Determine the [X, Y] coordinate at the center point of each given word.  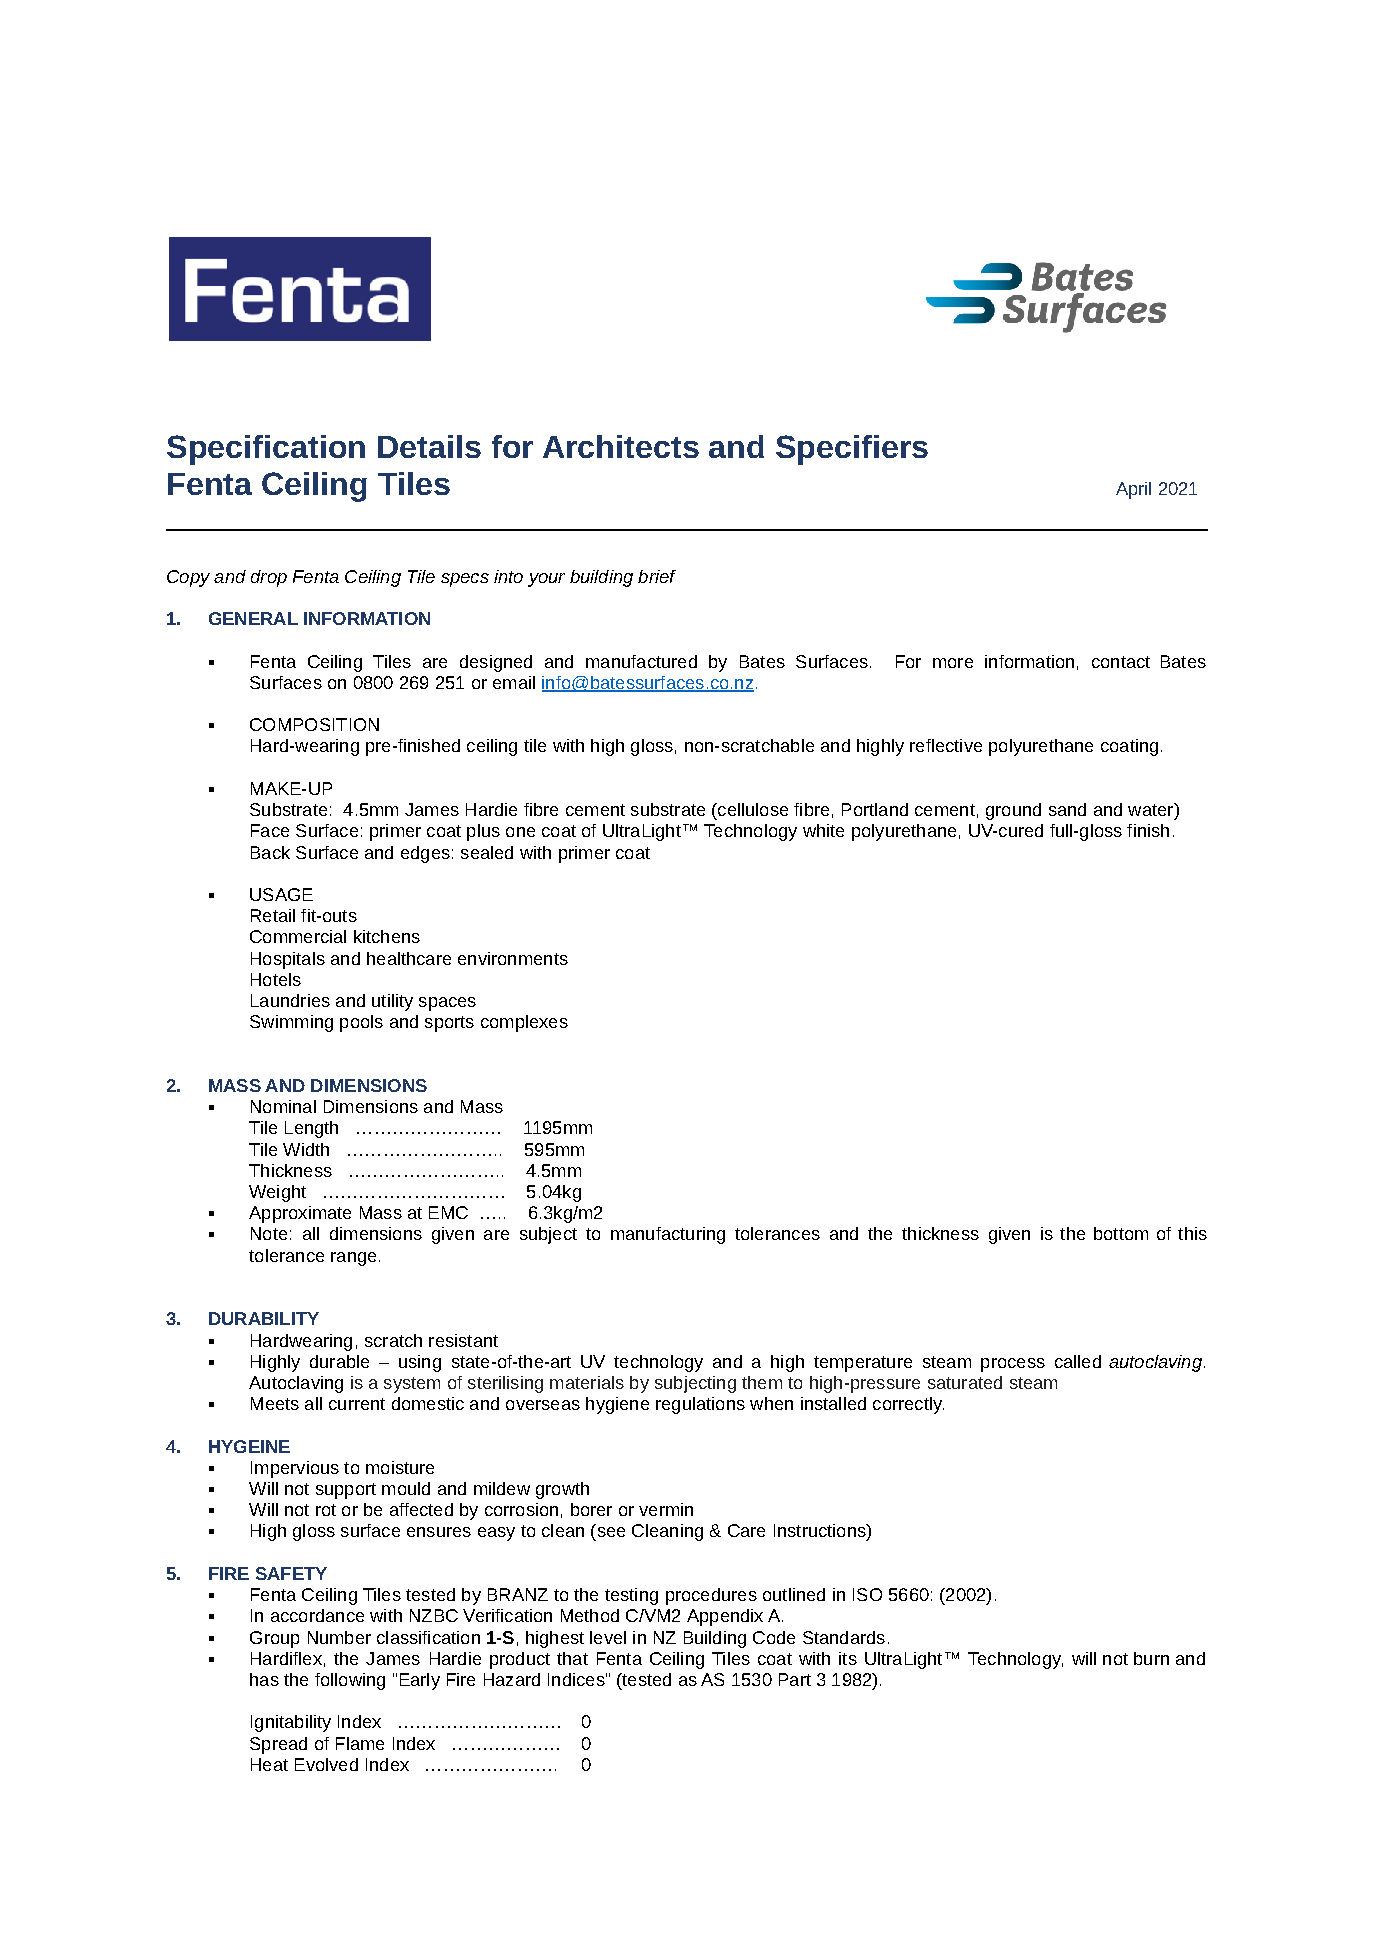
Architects [621, 446]
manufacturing [668, 1235]
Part [795, 1679]
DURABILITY [264, 1318]
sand [1067, 809]
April [1133, 490]
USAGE [281, 894]
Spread [278, 1745]
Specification [266, 450]
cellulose [752, 809]
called [1078, 1361]
